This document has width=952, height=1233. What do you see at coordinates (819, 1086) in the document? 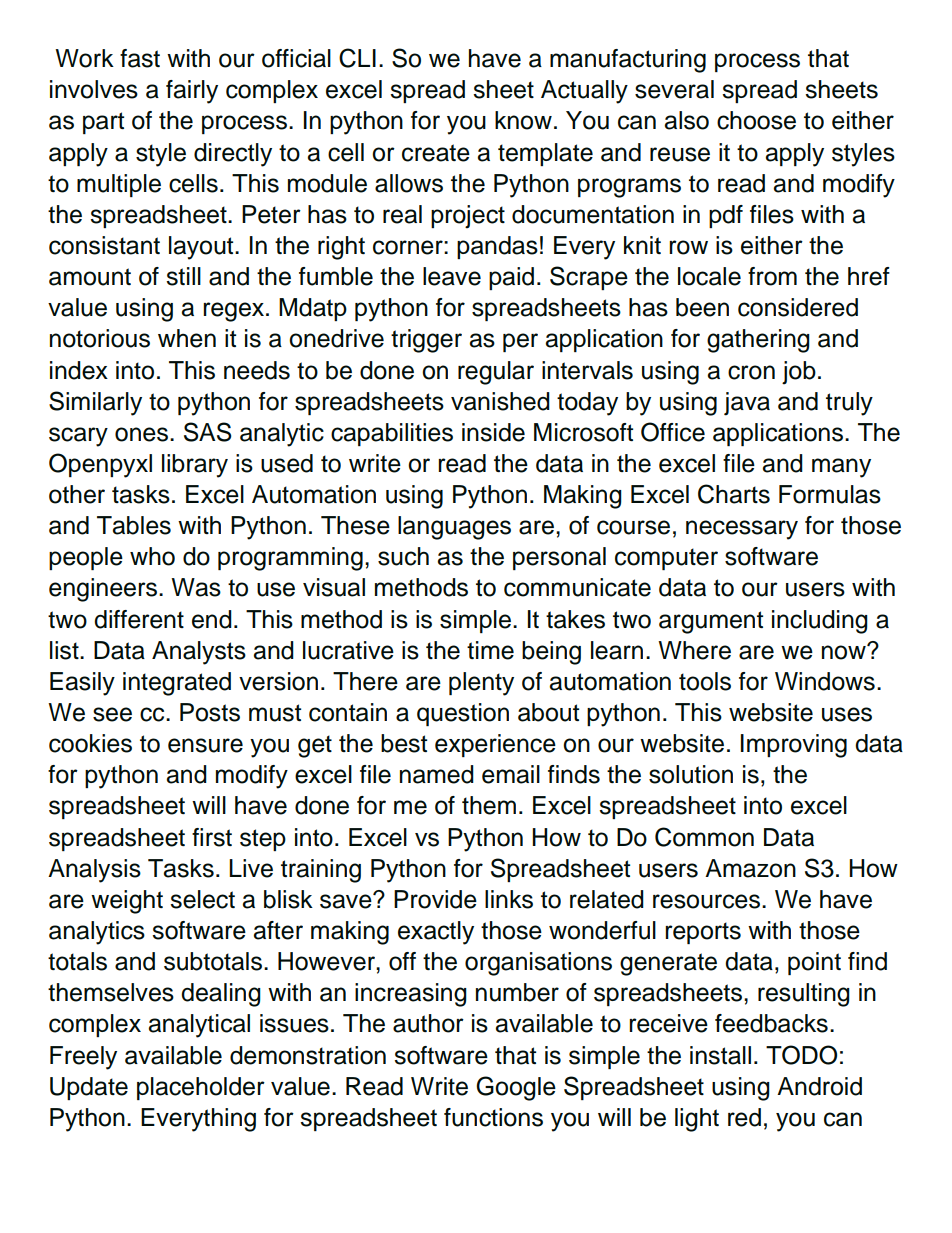
I see `Android` at bounding box center [819, 1086].
